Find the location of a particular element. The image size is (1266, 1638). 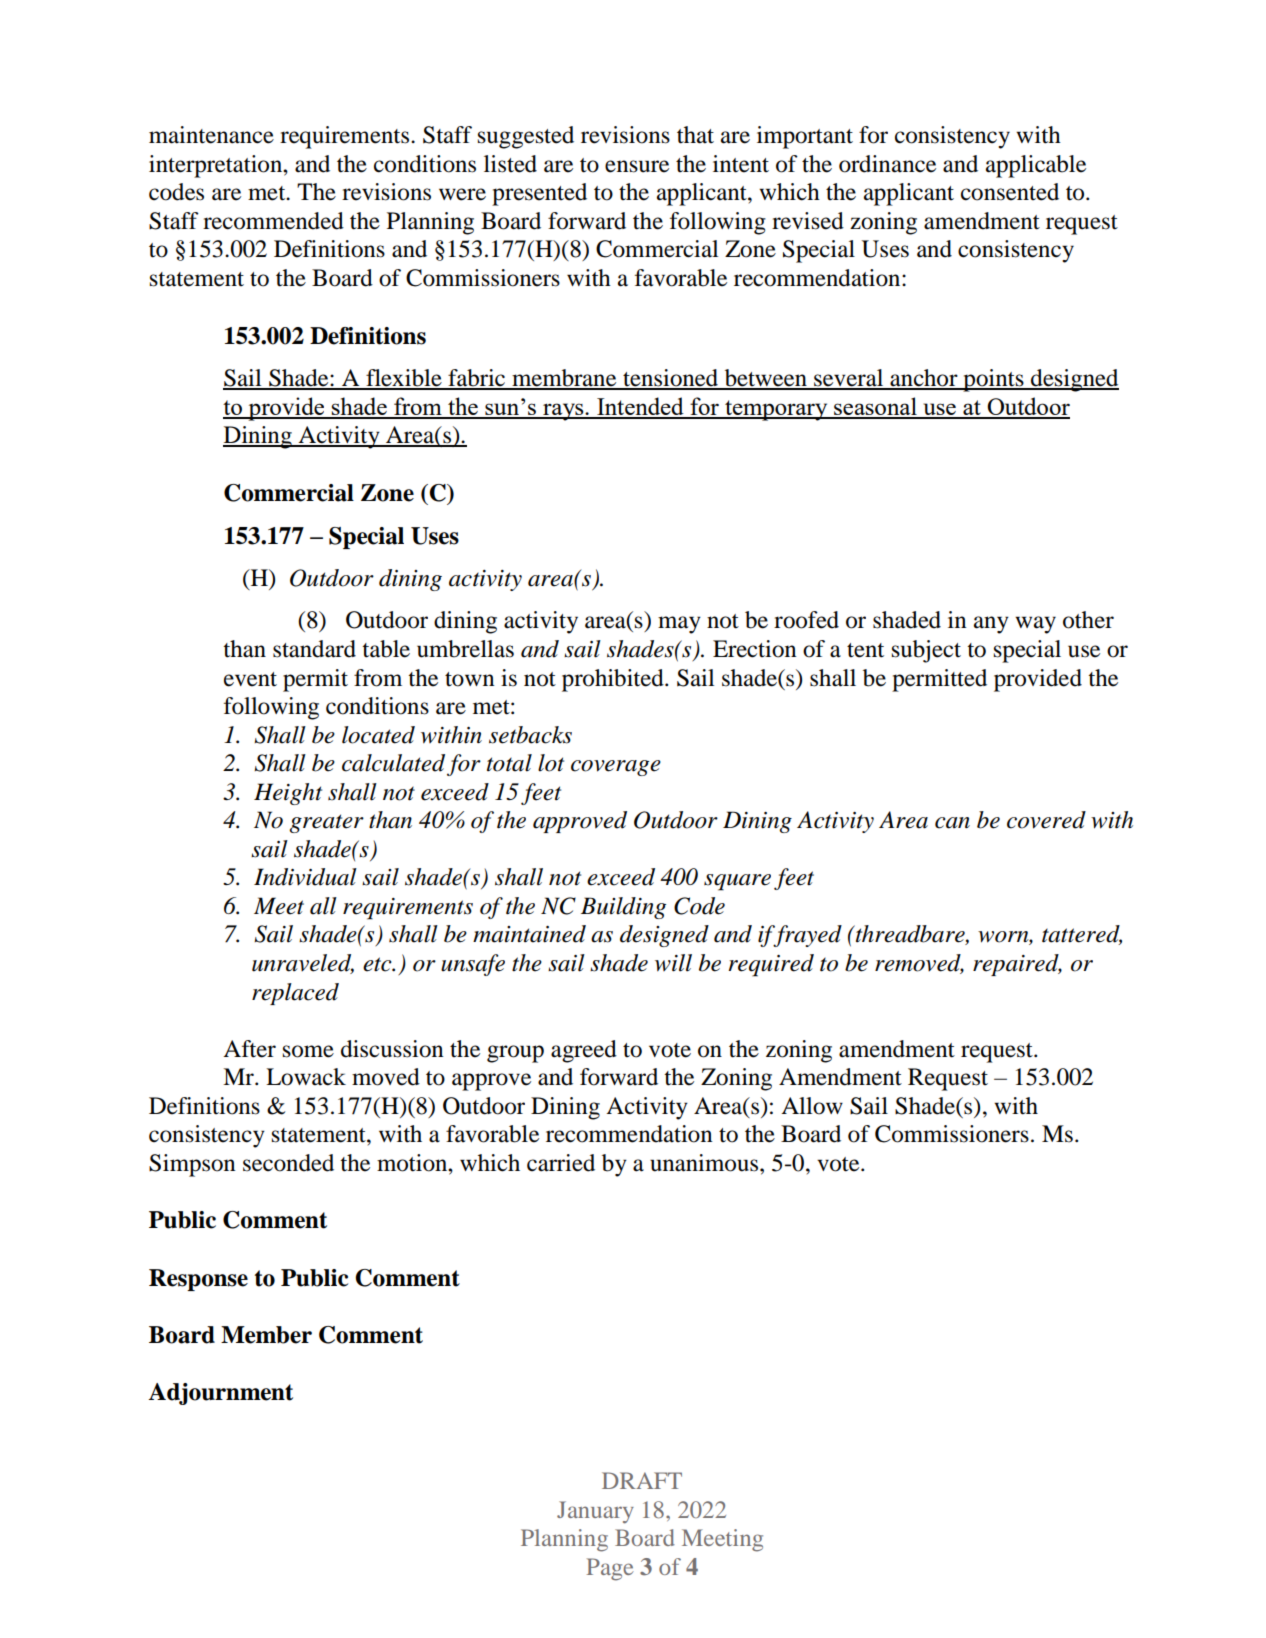

Individual is located at coordinates (305, 877).
